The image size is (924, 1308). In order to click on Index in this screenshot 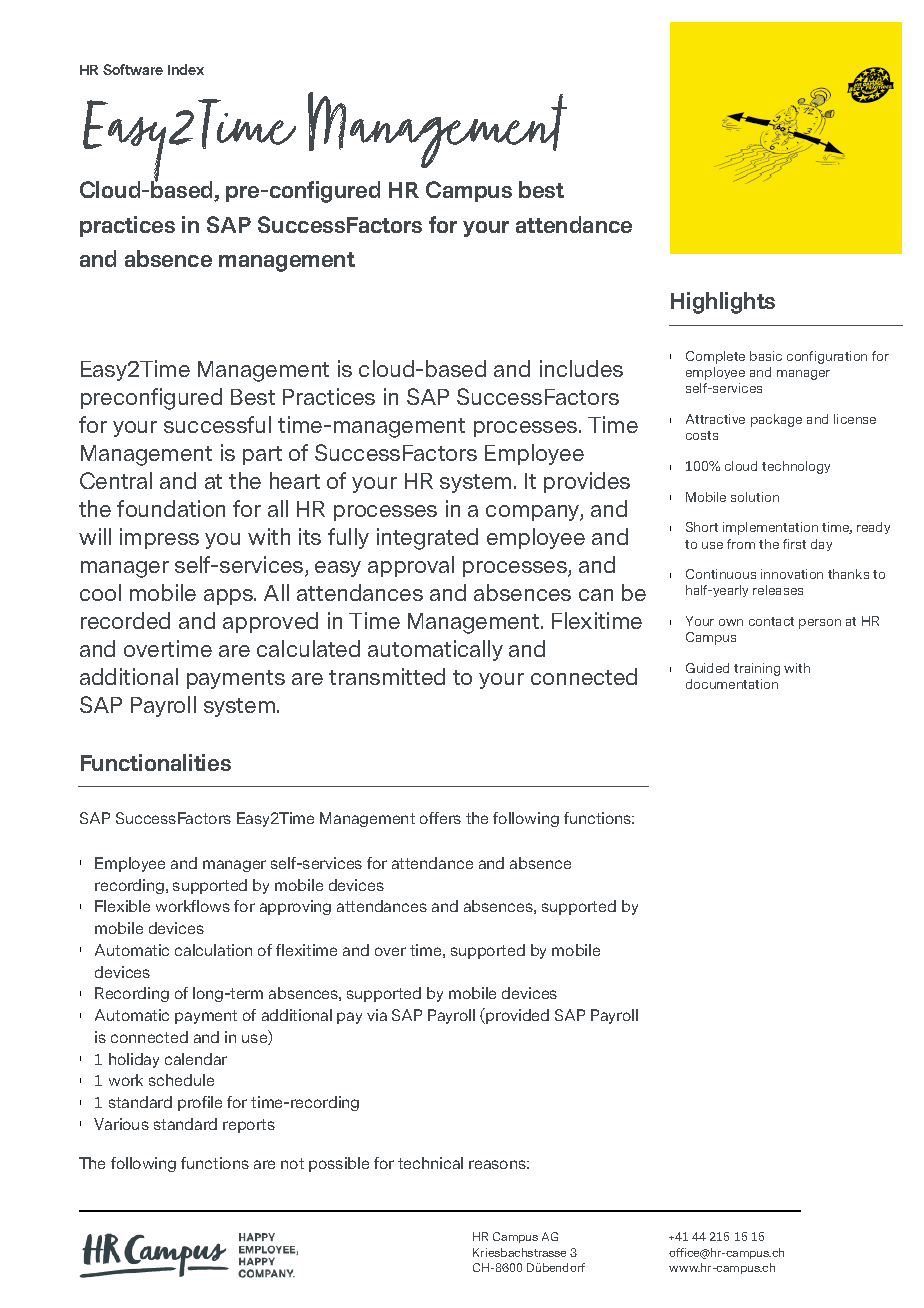, I will do `click(186, 69)`.
